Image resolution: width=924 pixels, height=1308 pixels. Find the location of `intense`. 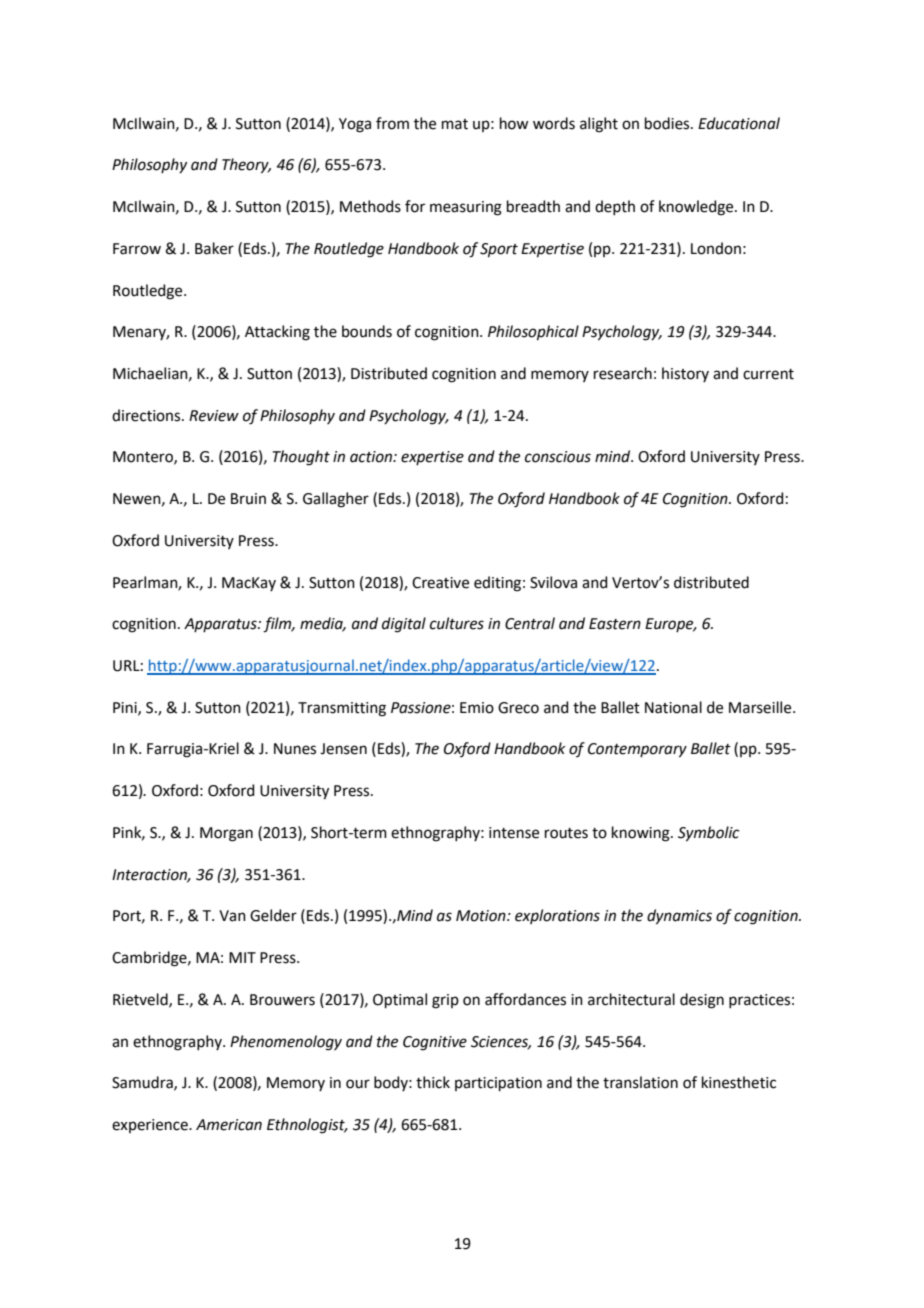

intense is located at coordinates (514, 833).
